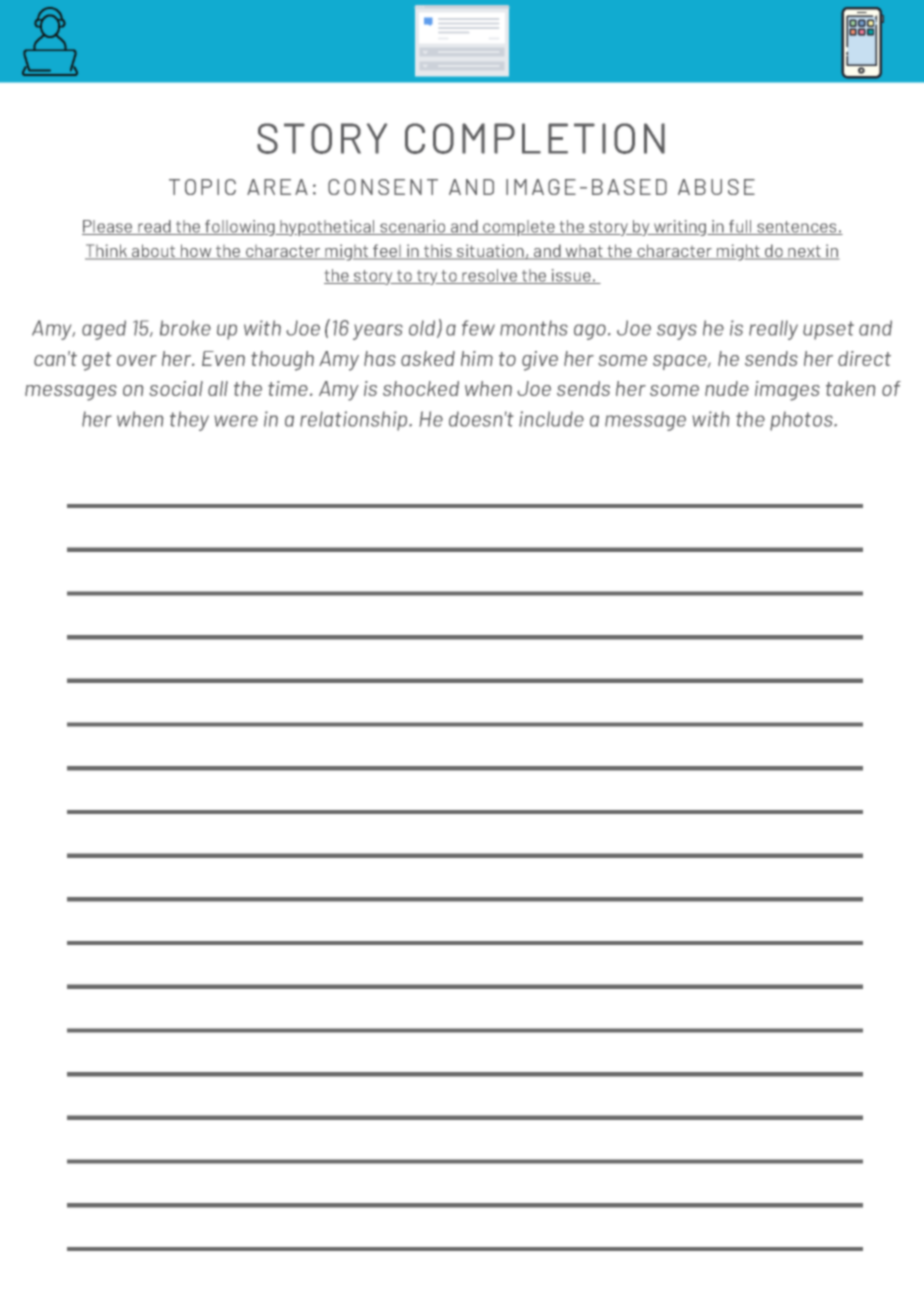 Image resolution: width=924 pixels, height=1308 pixels. I want to click on really, so click(773, 330).
